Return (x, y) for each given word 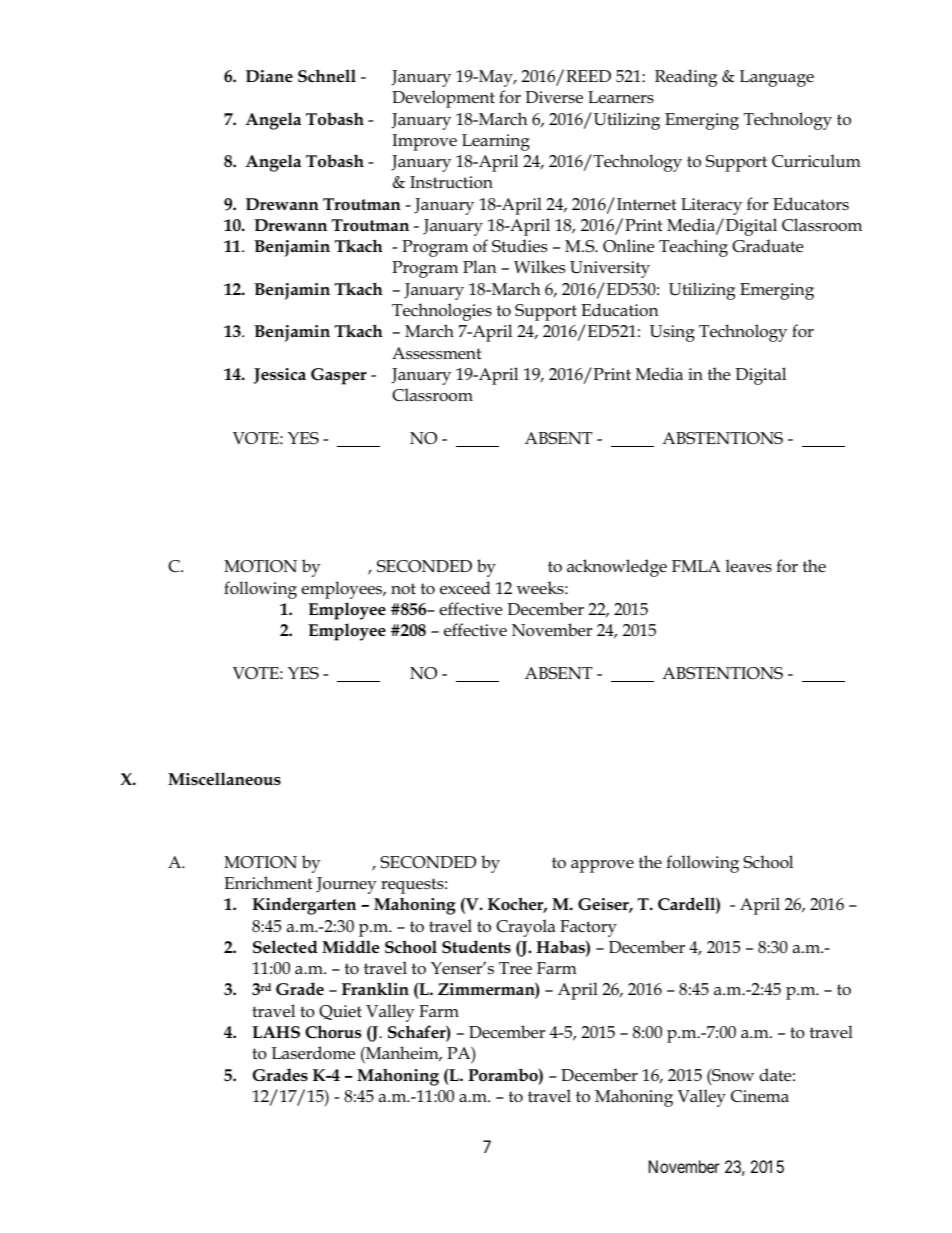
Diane (269, 76)
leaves (749, 566)
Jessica (280, 376)
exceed (465, 588)
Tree (515, 968)
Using (672, 333)
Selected (285, 947)
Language (777, 78)
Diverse (554, 97)
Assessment (436, 353)
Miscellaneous (224, 779)
